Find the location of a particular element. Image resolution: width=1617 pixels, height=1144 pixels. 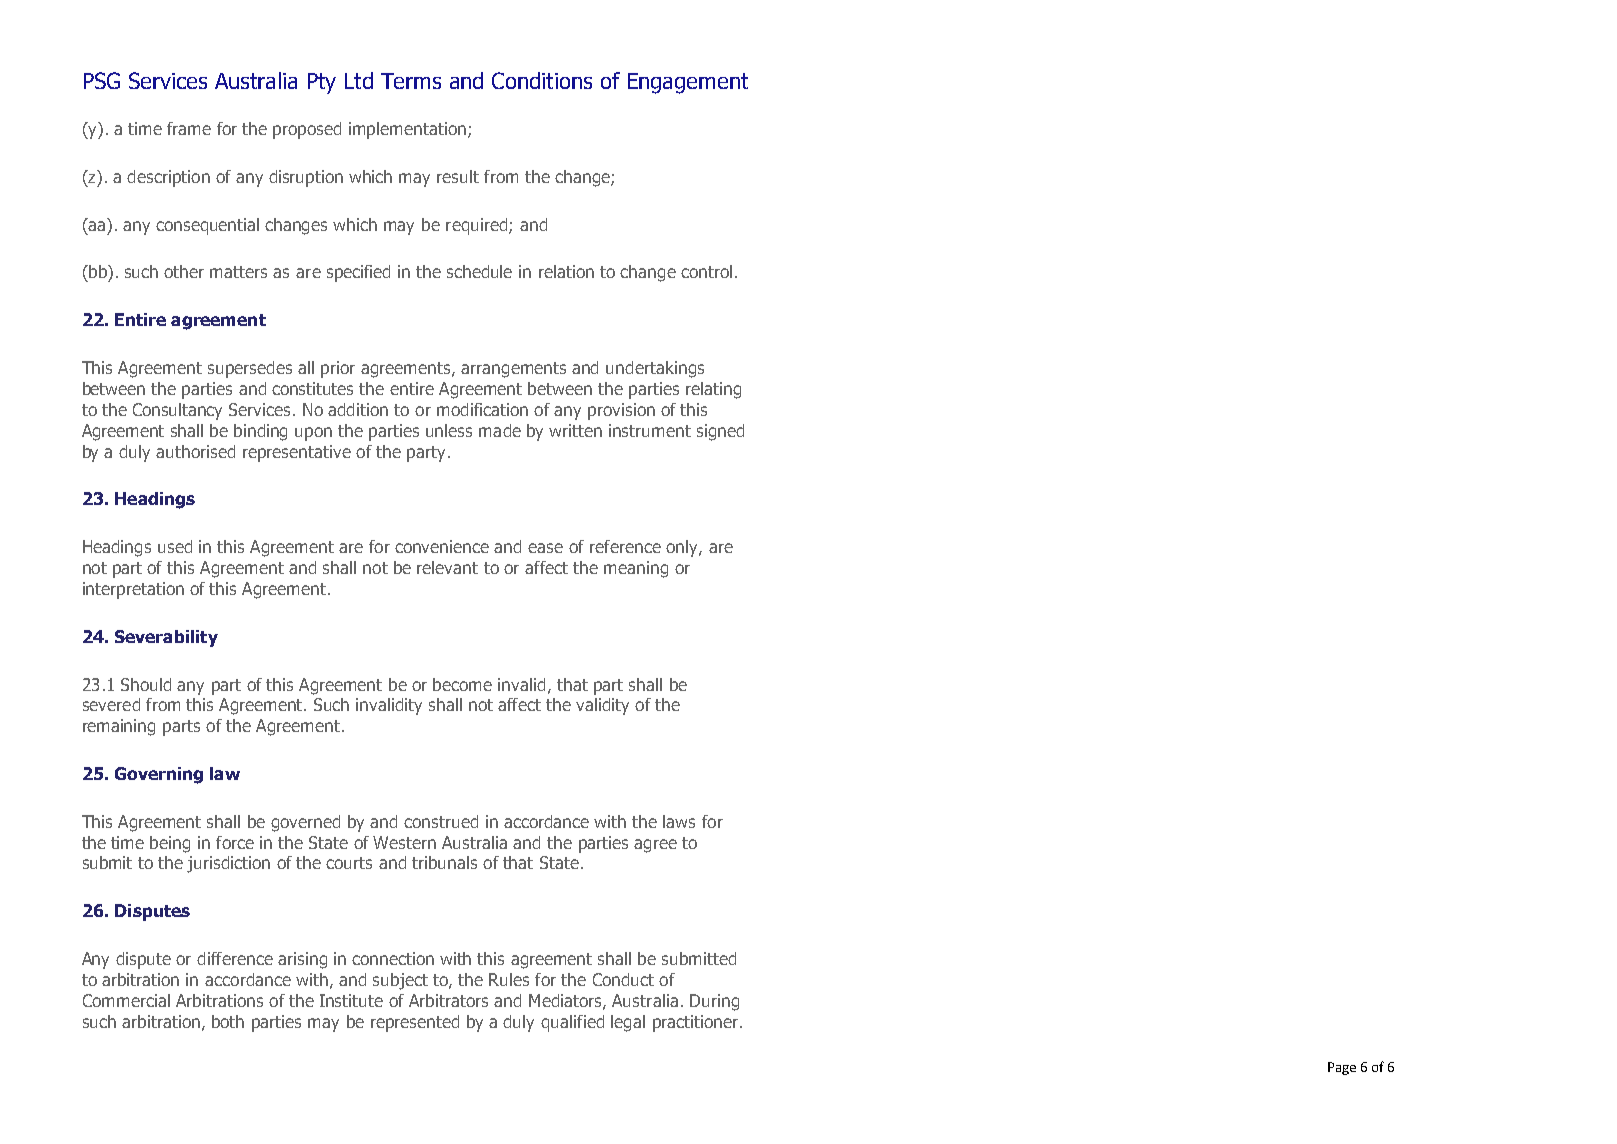

During is located at coordinates (714, 1002).
